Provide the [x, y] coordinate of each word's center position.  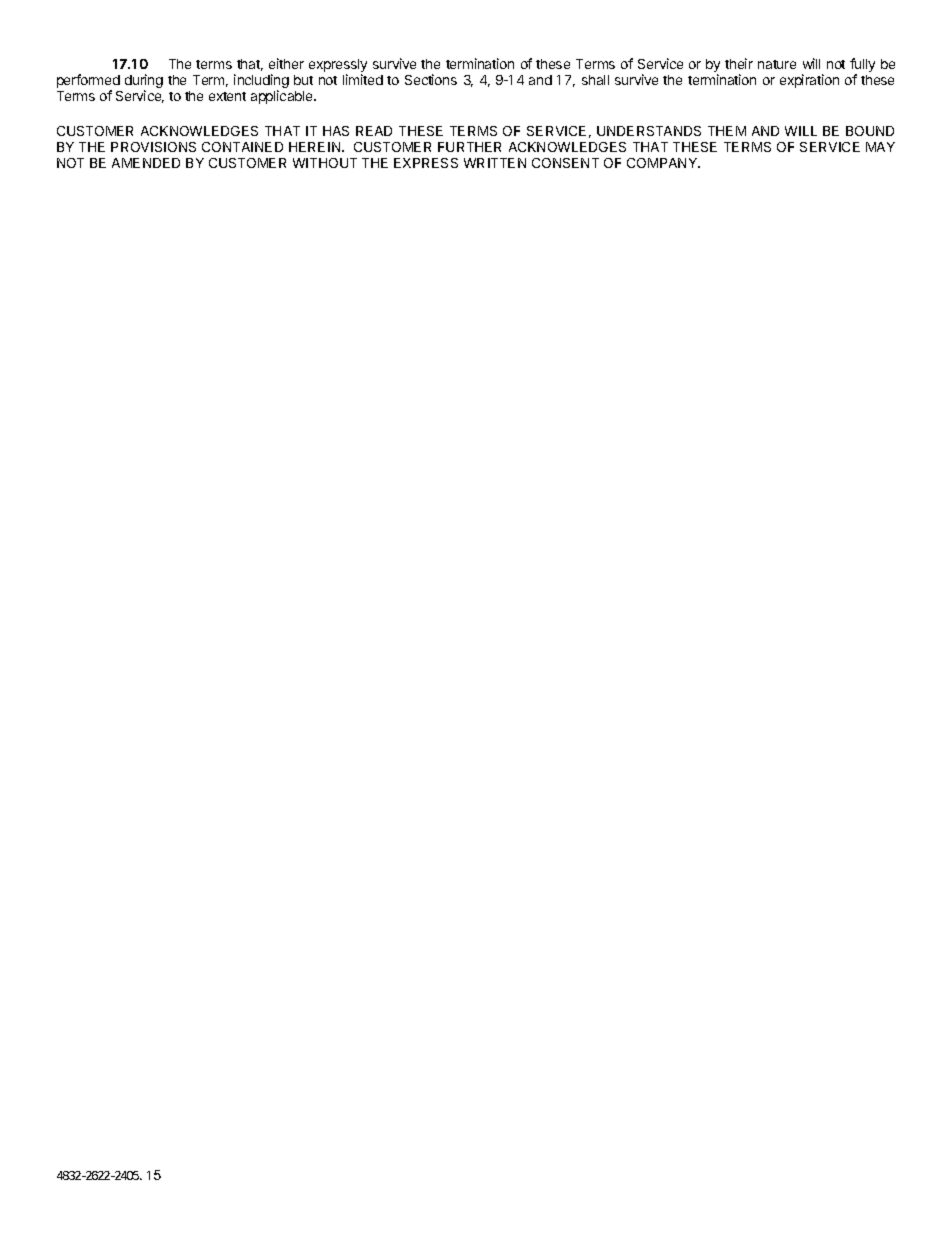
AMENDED [146, 163]
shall [595, 80]
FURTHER [469, 147]
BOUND [870, 131]
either [286, 63]
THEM [727, 131]
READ [374, 131]
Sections [431, 79]
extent [227, 96]
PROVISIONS [153, 147]
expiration [809, 81]
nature [777, 64]
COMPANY [663, 163]
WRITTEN [495, 163]
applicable [283, 97]
